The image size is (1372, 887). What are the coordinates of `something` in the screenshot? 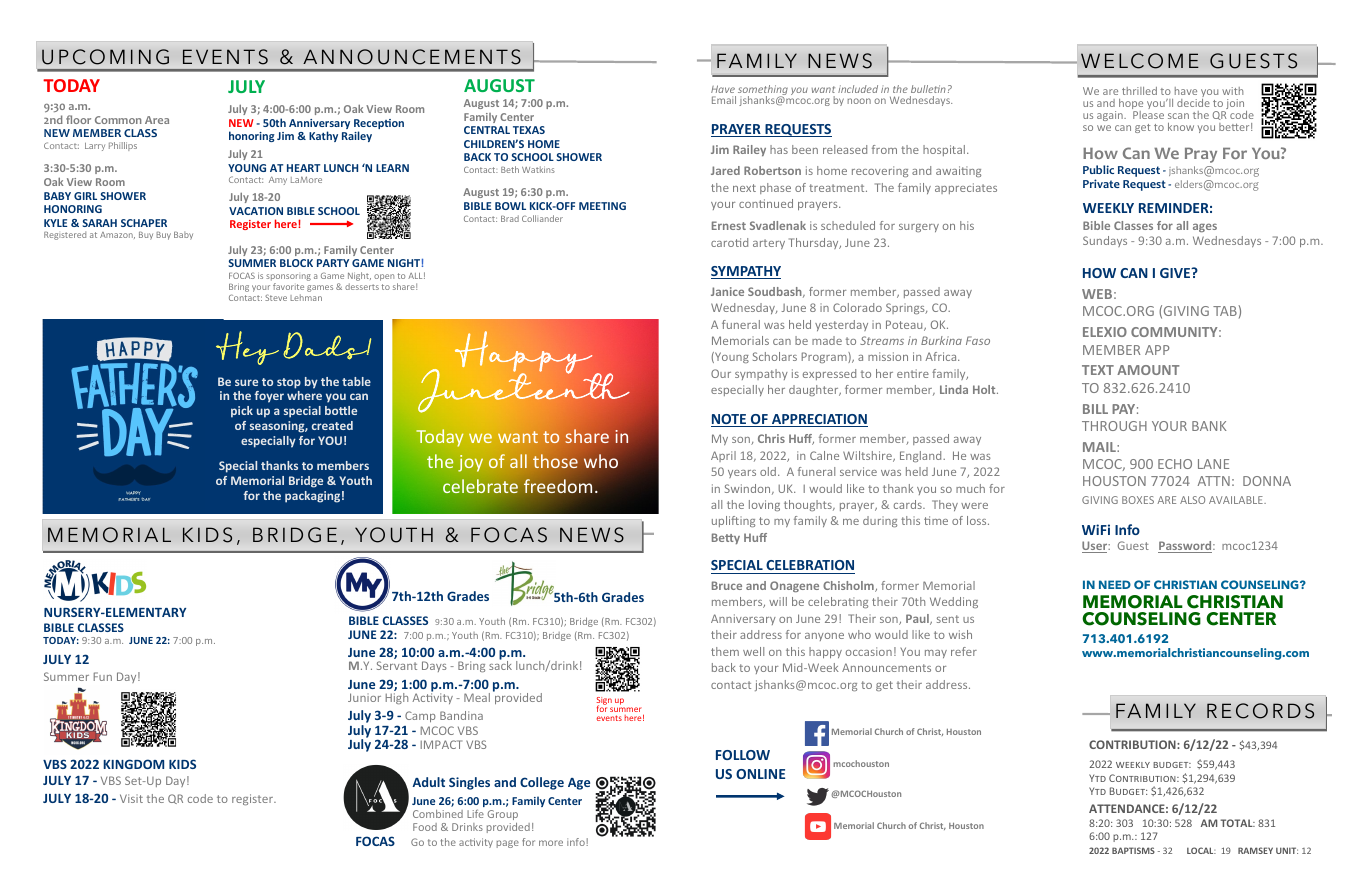 It's located at (763, 91).
